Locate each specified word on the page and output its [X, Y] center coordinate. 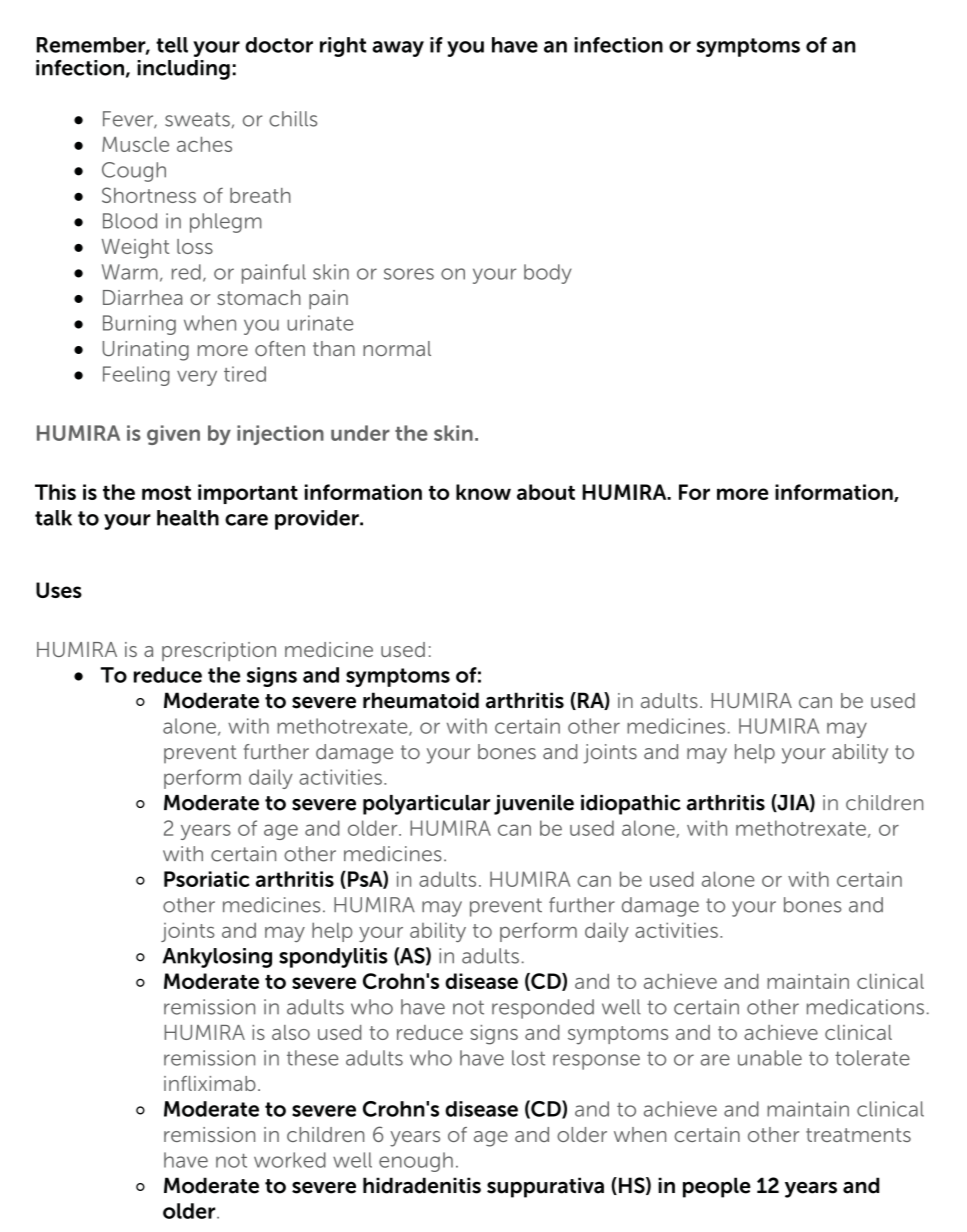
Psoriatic [207, 879]
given [173, 435]
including [183, 70]
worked [290, 1160]
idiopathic [631, 805]
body [548, 274]
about [546, 492]
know [483, 492]
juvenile [534, 805]
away [398, 49]
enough [416, 1162]
